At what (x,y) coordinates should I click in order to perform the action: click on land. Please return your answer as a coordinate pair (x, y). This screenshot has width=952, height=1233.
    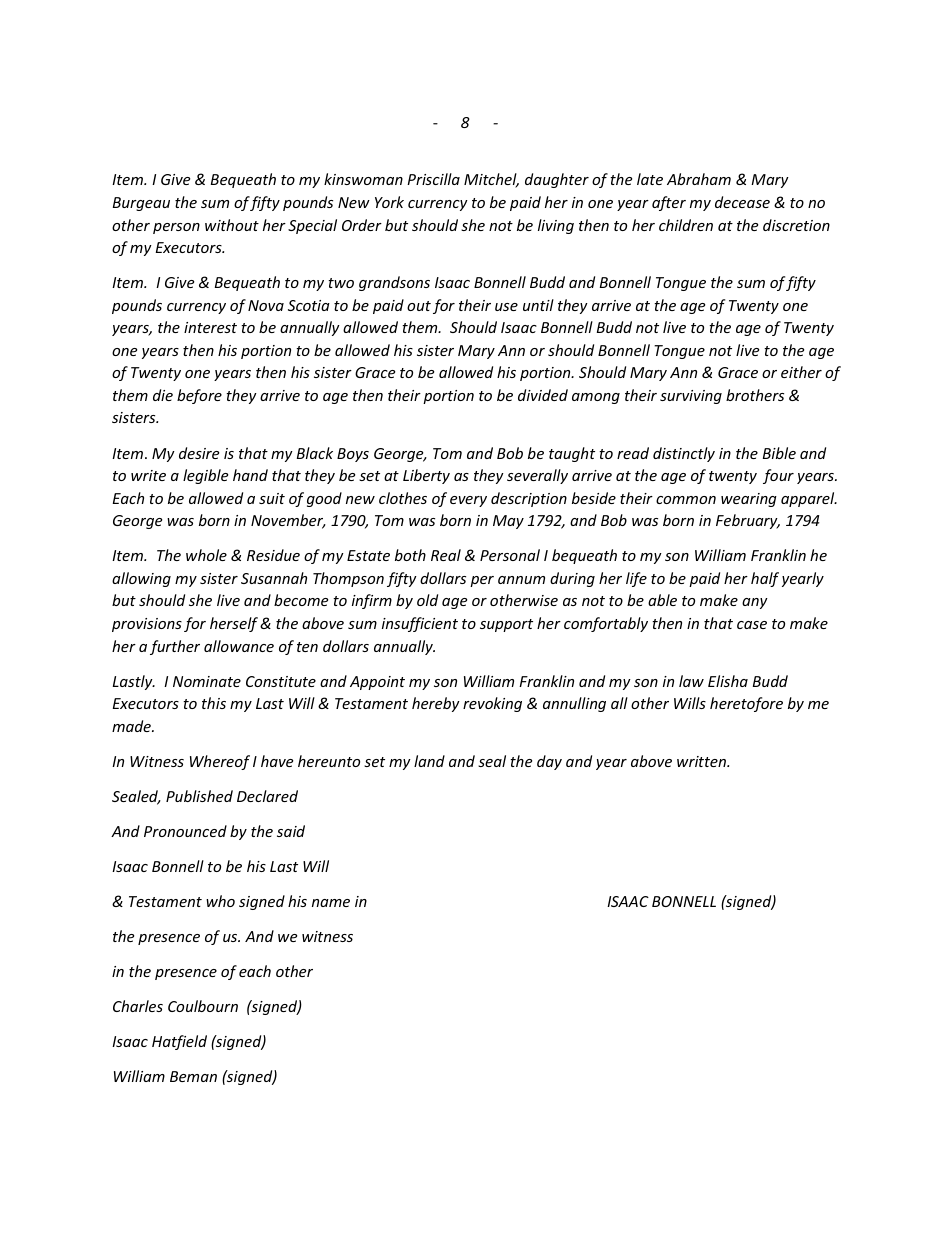
    Looking at the image, I should click on (429, 761).
